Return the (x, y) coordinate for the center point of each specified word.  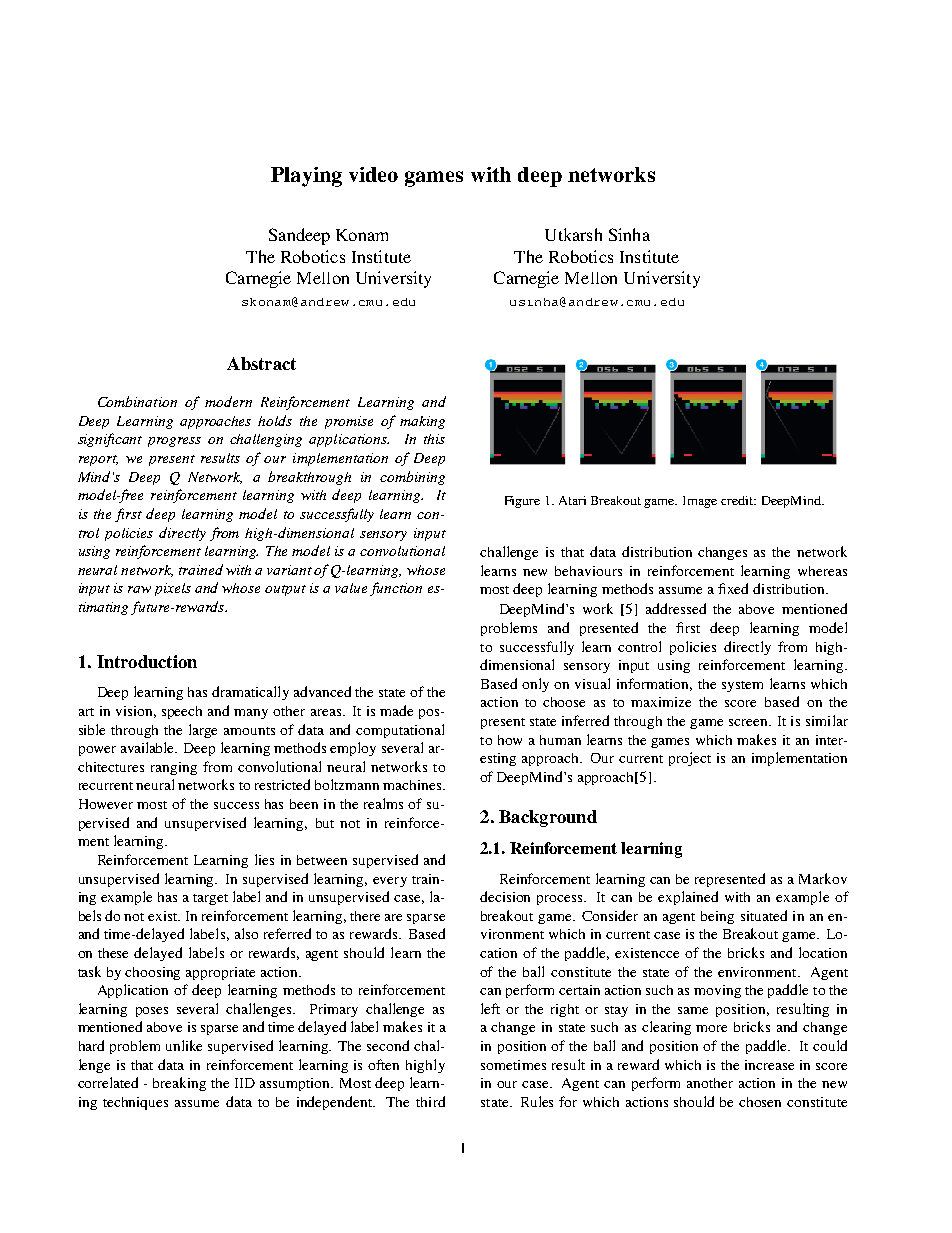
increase (769, 1065)
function (396, 589)
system (742, 686)
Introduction (147, 661)
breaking (179, 1084)
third (430, 1101)
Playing (306, 177)
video (373, 174)
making (422, 422)
